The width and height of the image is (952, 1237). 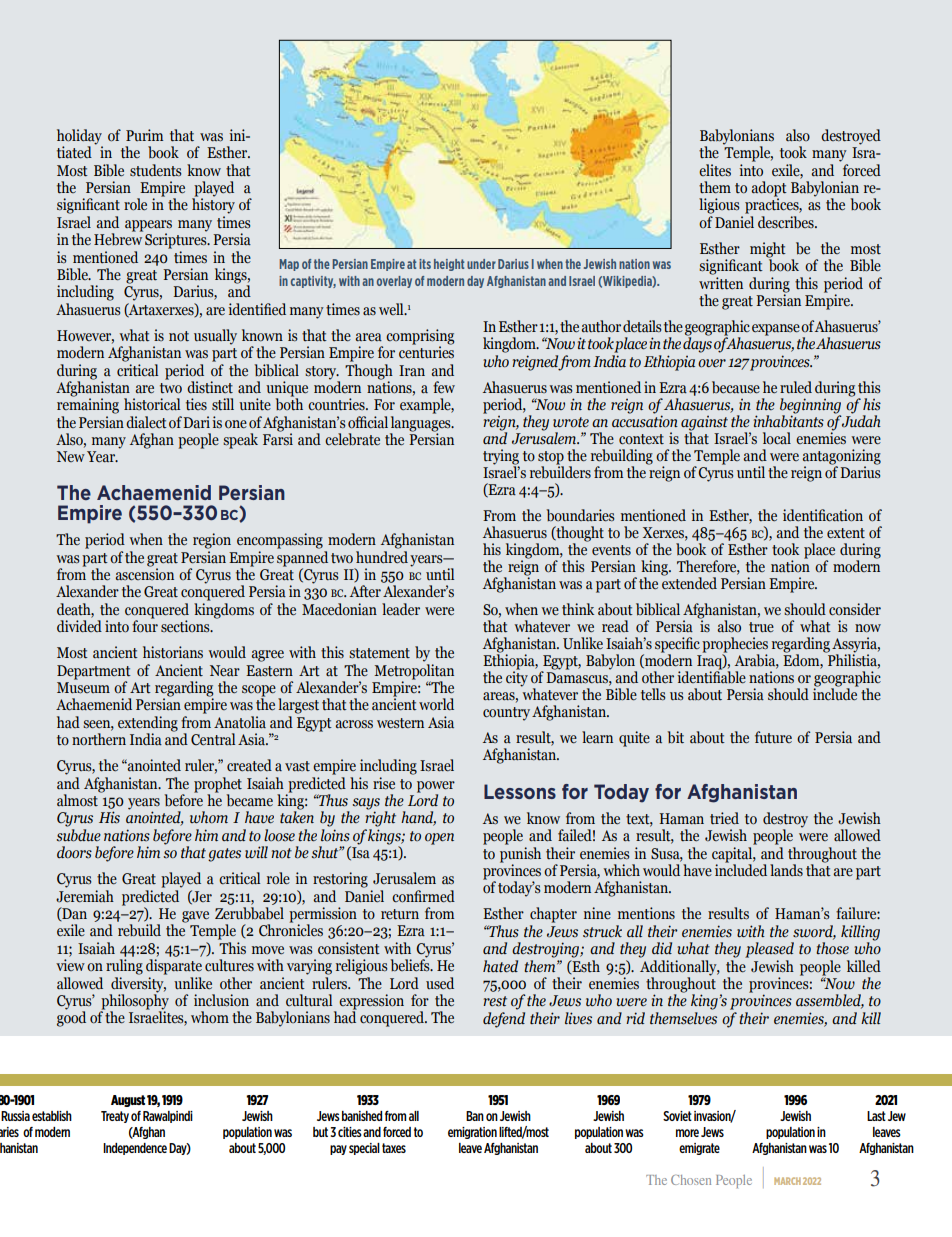 I want to click on Jeremiah, so click(x=85, y=895).
